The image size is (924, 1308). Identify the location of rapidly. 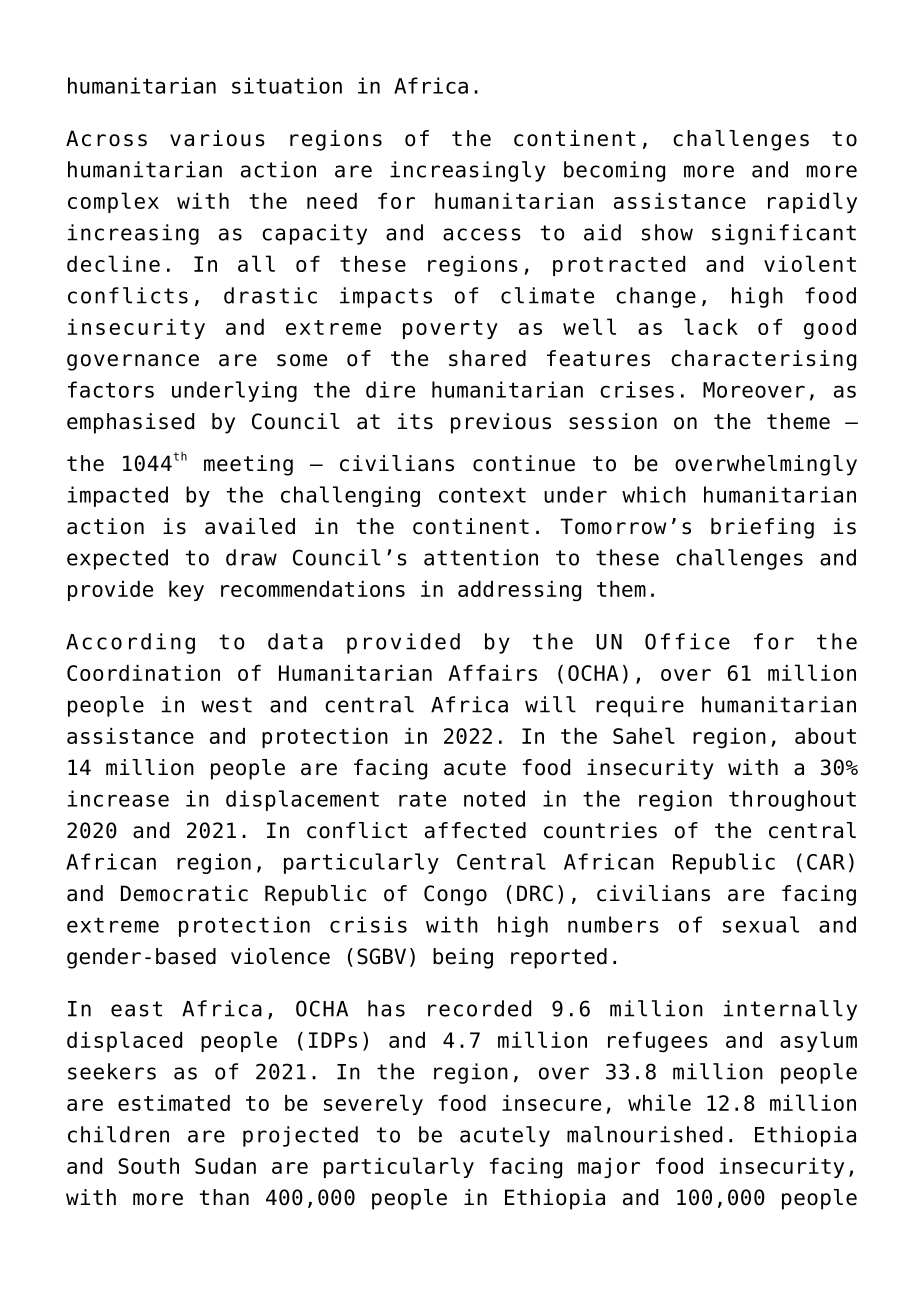
(812, 202).
